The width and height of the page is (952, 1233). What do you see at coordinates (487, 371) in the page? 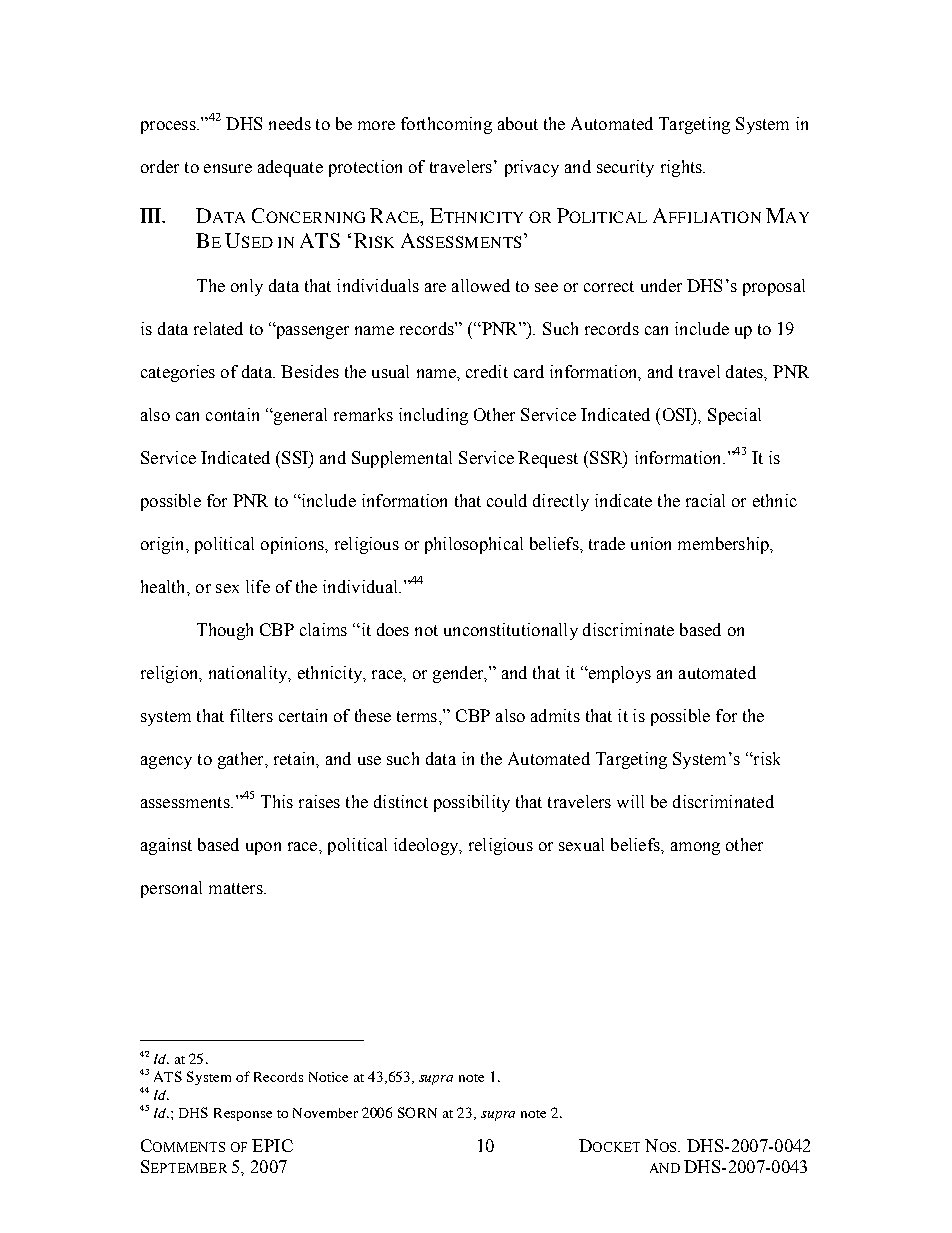
I see `credit` at bounding box center [487, 371].
